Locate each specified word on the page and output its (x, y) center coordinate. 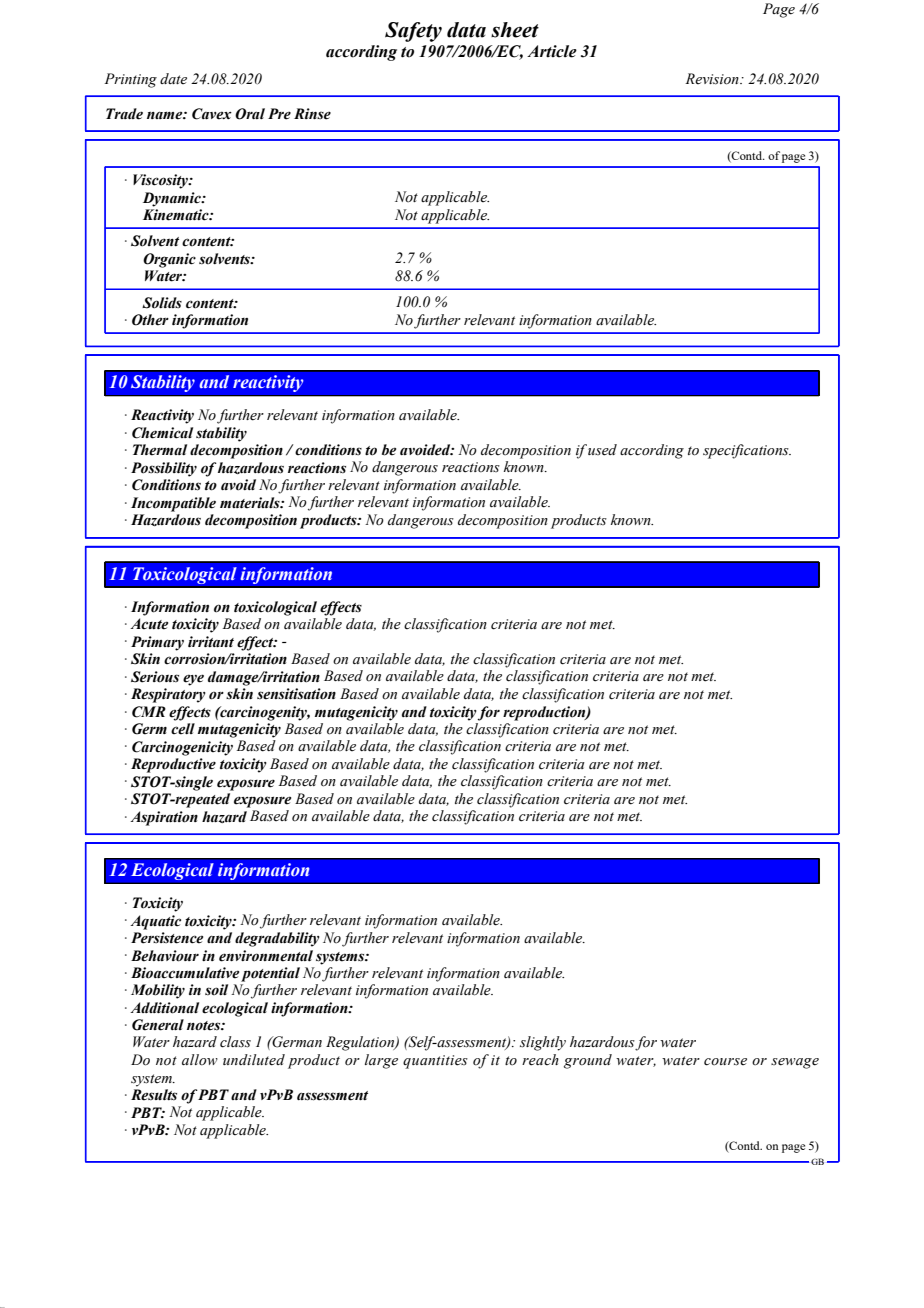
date (173, 78)
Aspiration (164, 818)
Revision (713, 79)
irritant (211, 642)
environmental (266, 956)
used (602, 450)
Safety (413, 32)
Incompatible (173, 504)
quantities (435, 1062)
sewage (795, 1063)
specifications (747, 451)
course (725, 1062)
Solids (162, 303)
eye (193, 680)
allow (200, 1060)
